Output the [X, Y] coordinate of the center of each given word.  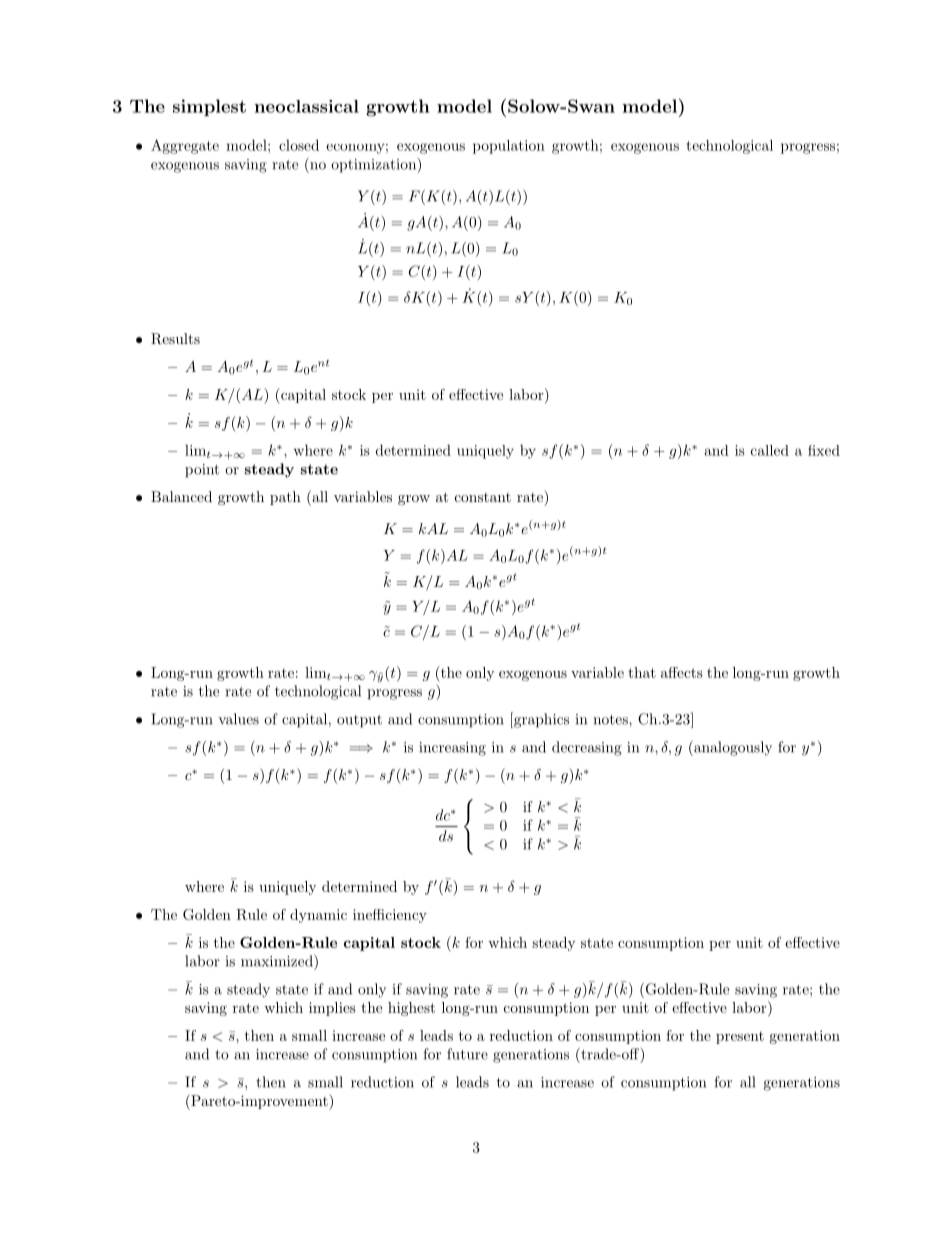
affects [682, 672]
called [770, 450]
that [642, 672]
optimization [374, 166]
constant [483, 497]
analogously [732, 748]
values [238, 719]
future [467, 1054]
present [740, 1037]
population [509, 147]
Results [175, 339]
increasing [452, 749]
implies [332, 1009]
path [285, 498]
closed [299, 145]
